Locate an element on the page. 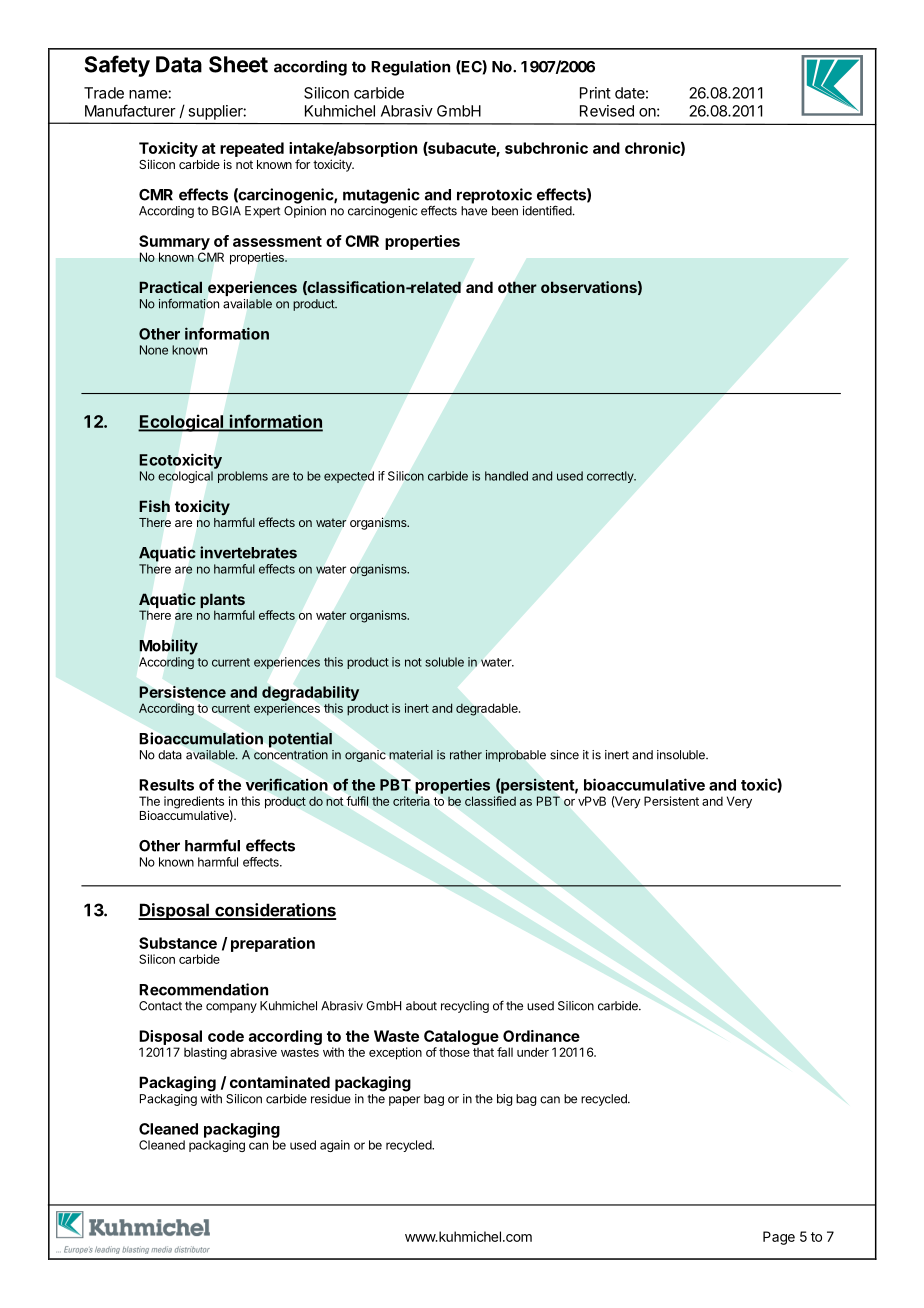 The image size is (924, 1308). rather is located at coordinates (466, 755).
